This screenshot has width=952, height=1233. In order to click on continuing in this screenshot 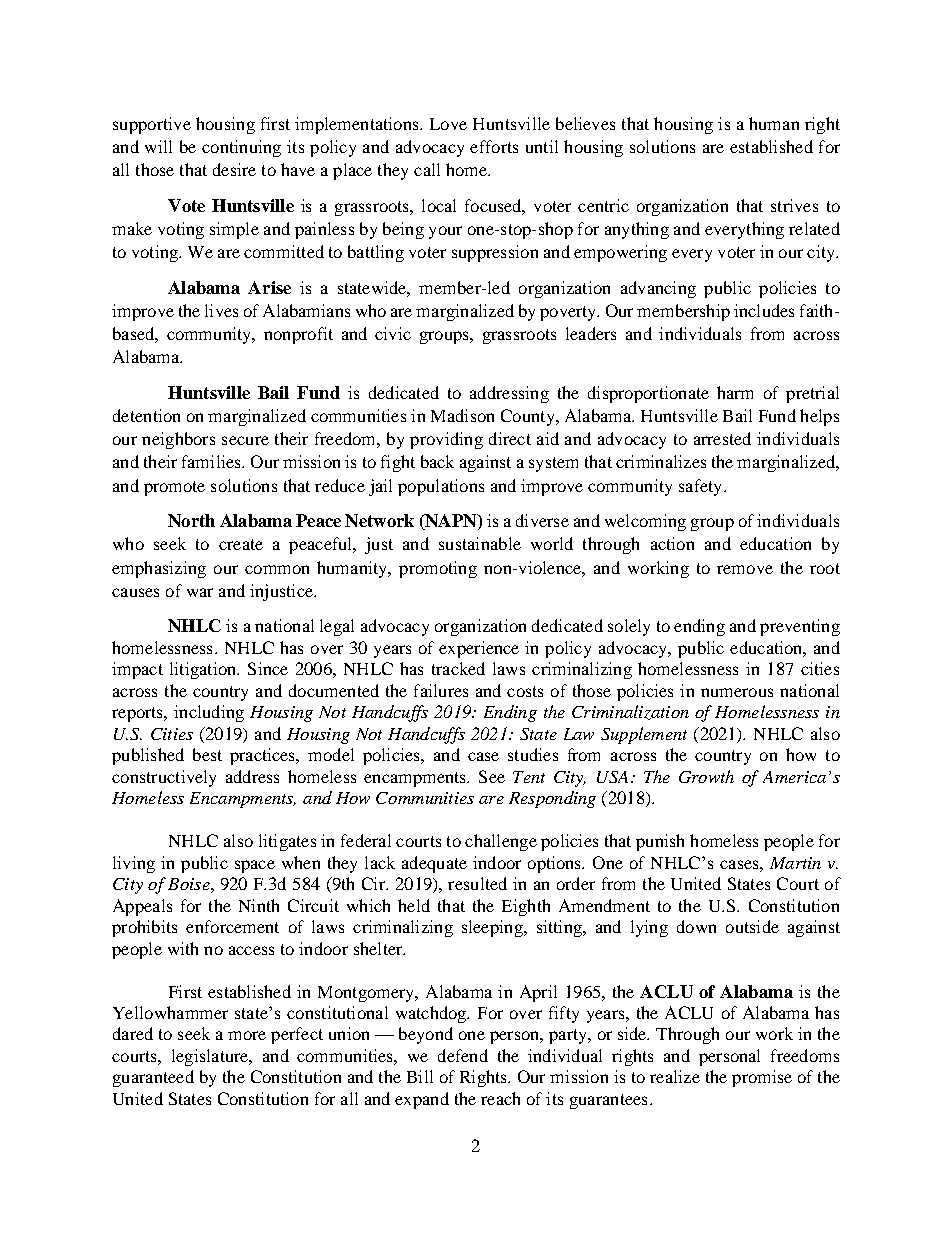, I will do `click(241, 148)`.
